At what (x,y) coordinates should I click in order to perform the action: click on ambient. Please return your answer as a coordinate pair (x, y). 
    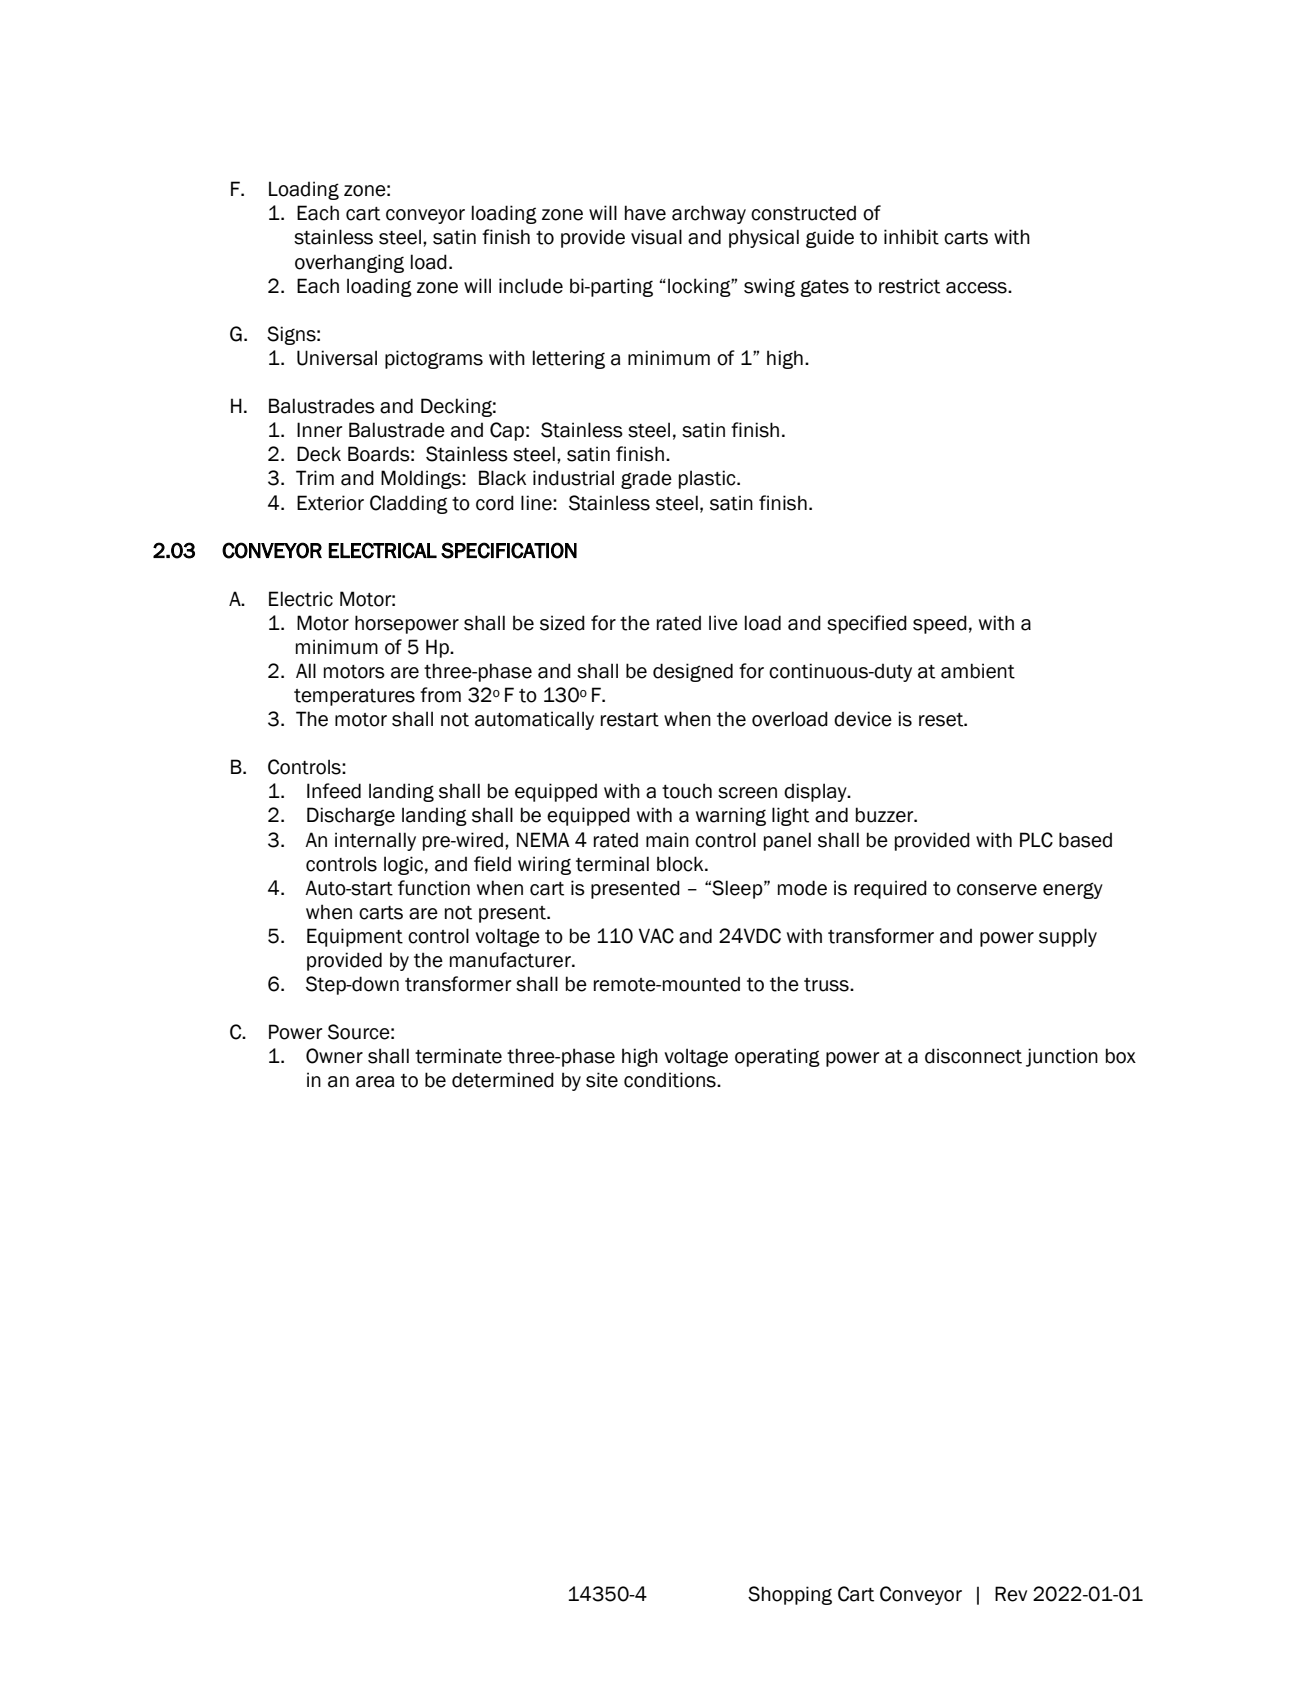
    Looking at the image, I should click on (978, 671).
